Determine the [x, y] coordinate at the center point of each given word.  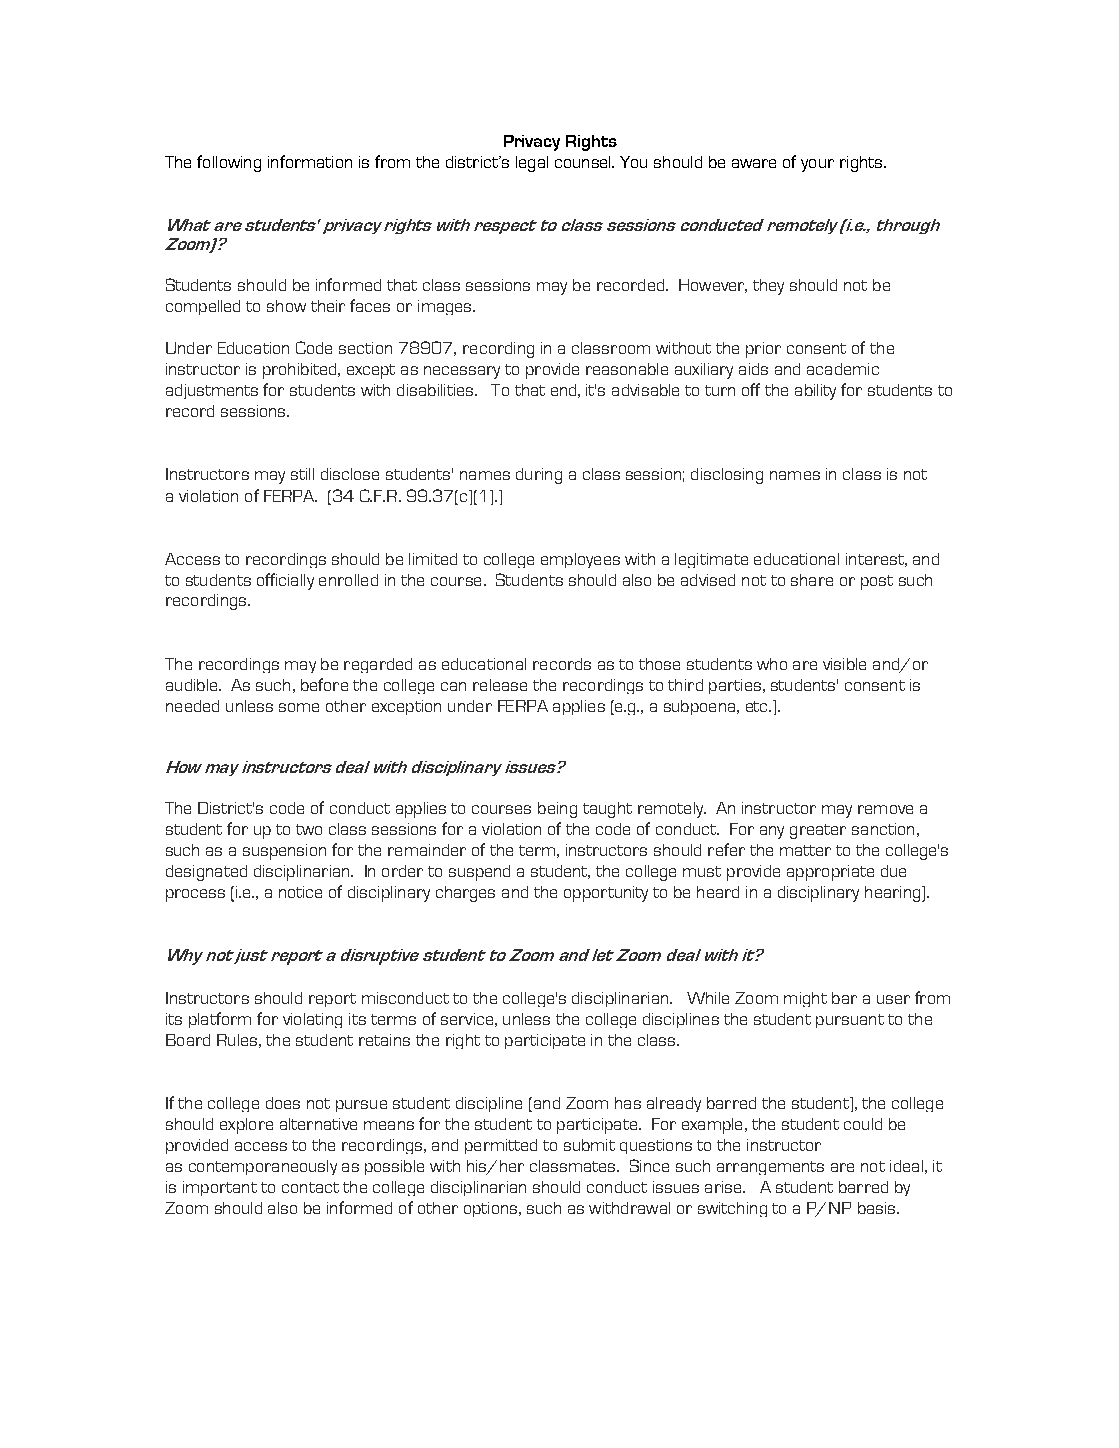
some [299, 707]
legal [532, 164]
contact [310, 1187]
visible [844, 664]
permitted [501, 1146]
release [500, 685]
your [817, 165]
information [310, 161]
